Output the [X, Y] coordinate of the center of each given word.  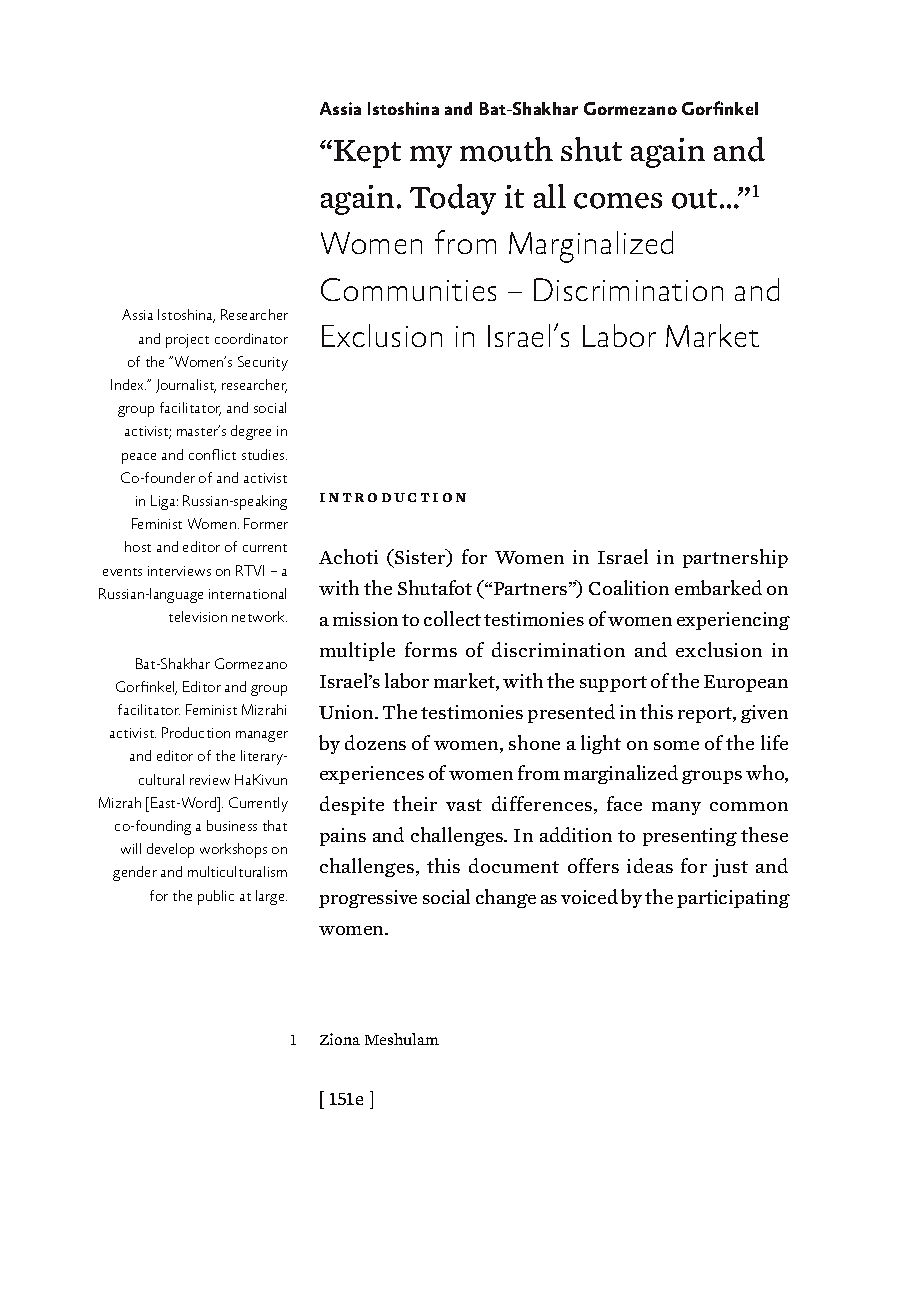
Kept [367, 154]
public [216, 897]
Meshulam [402, 1039]
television [198, 616]
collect [452, 618]
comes [618, 201]
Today [453, 199]
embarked [718, 587]
